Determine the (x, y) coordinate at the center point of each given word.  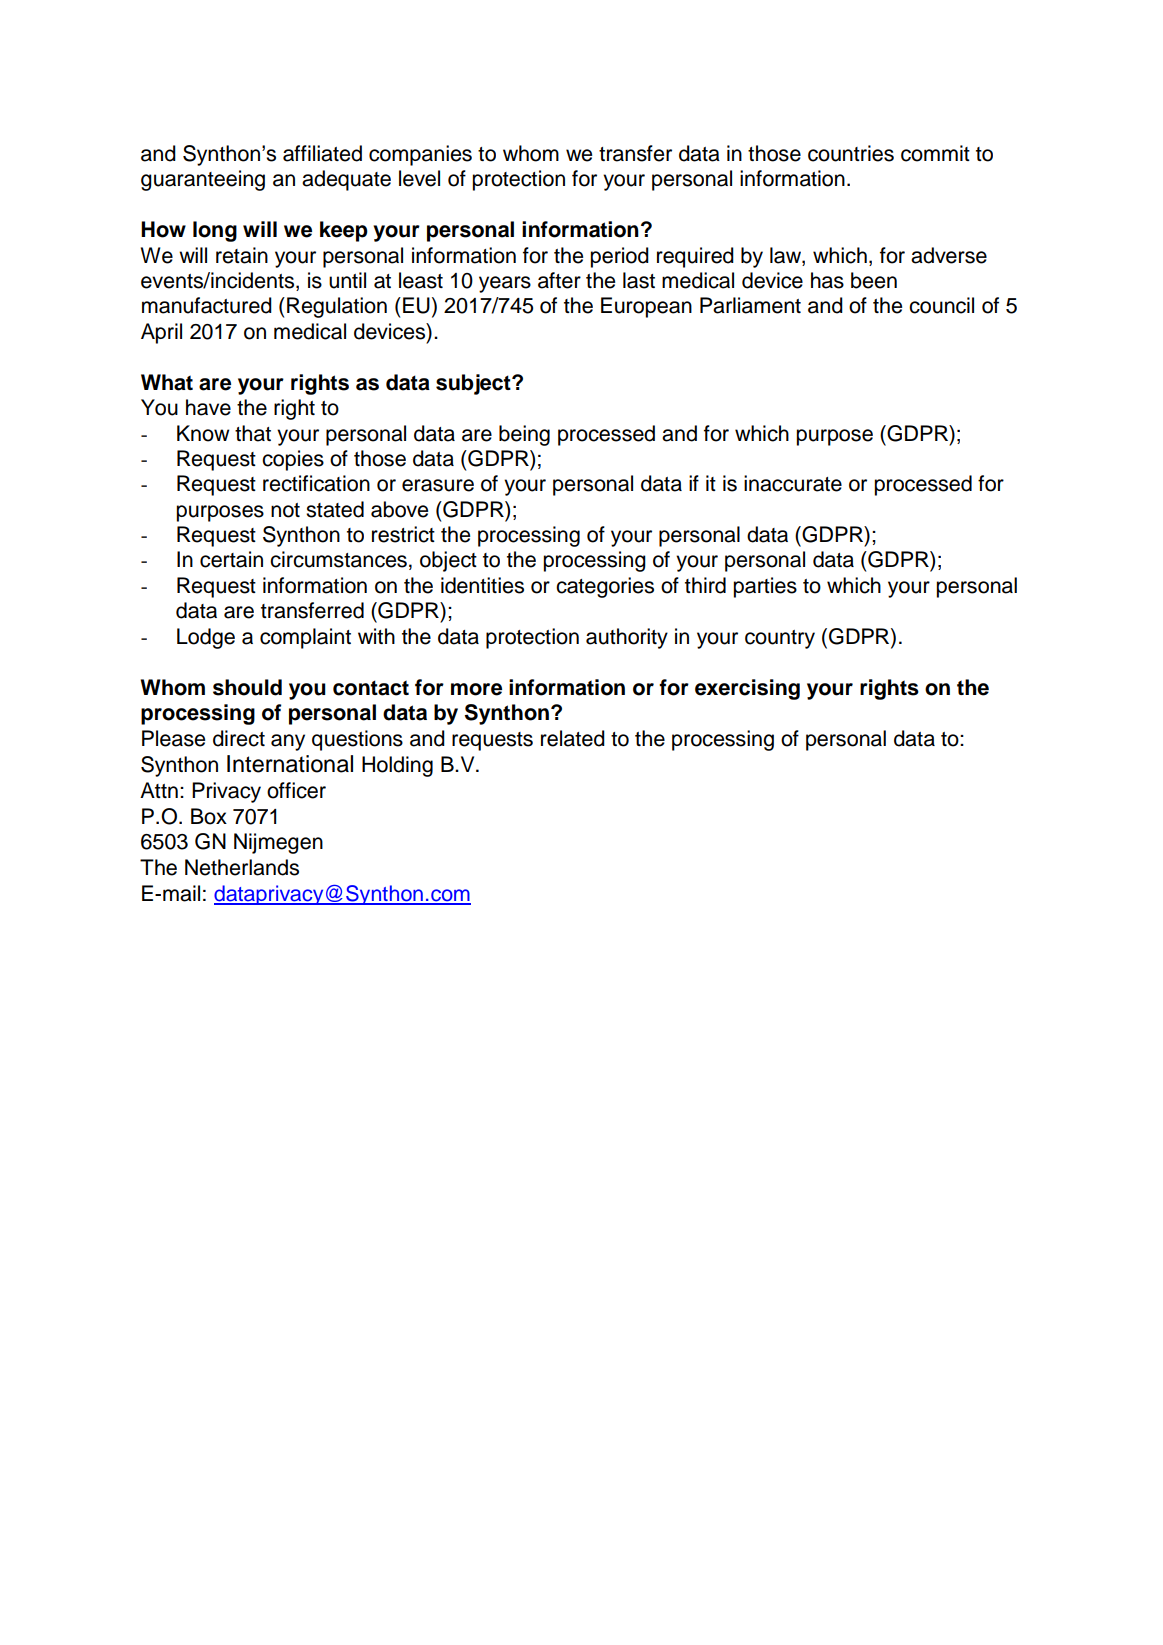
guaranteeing (203, 180)
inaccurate (793, 483)
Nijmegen (278, 843)
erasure (438, 485)
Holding (397, 766)
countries (851, 153)
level (419, 178)
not (285, 510)
